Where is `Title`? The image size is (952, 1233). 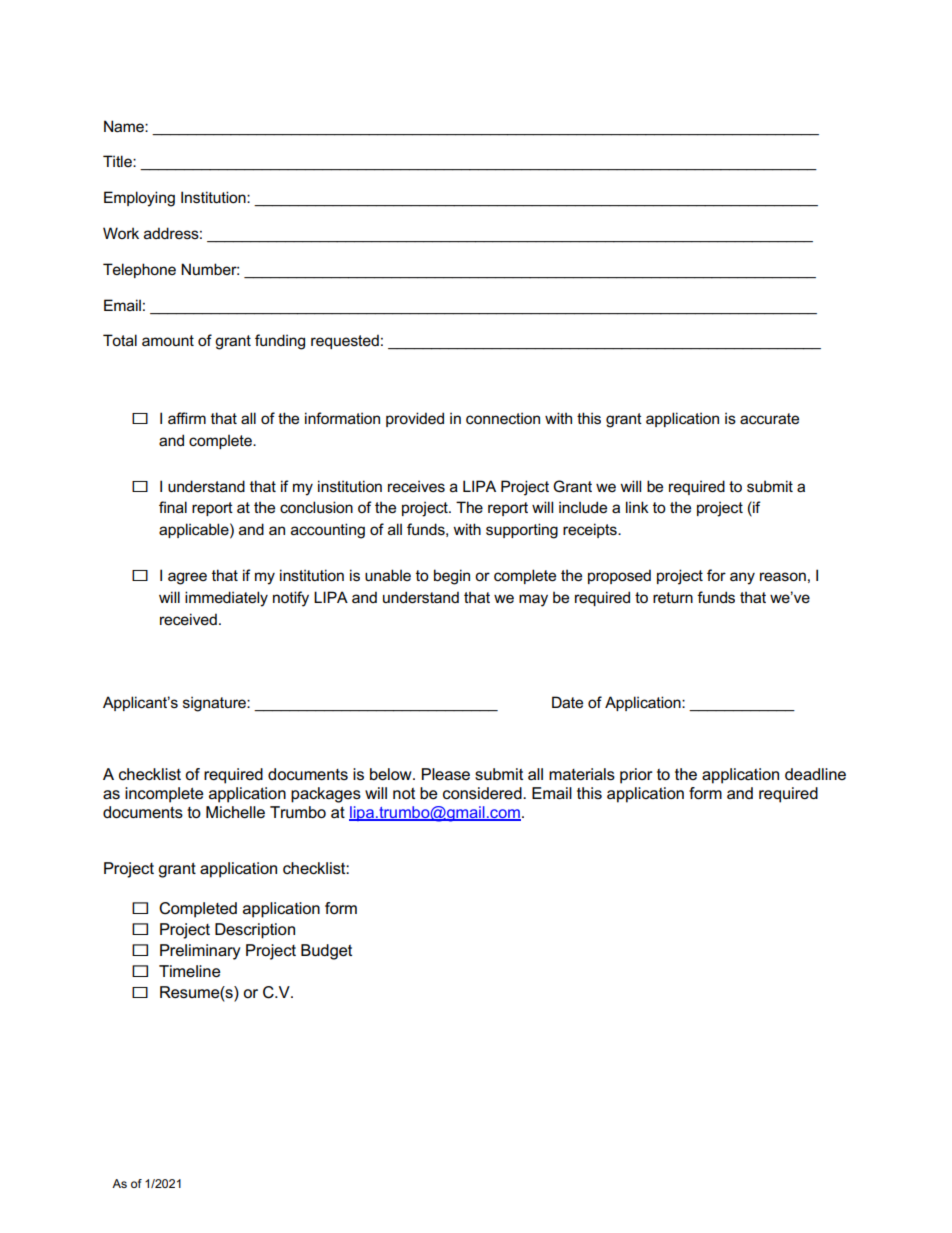
Title is located at coordinates (118, 161).
